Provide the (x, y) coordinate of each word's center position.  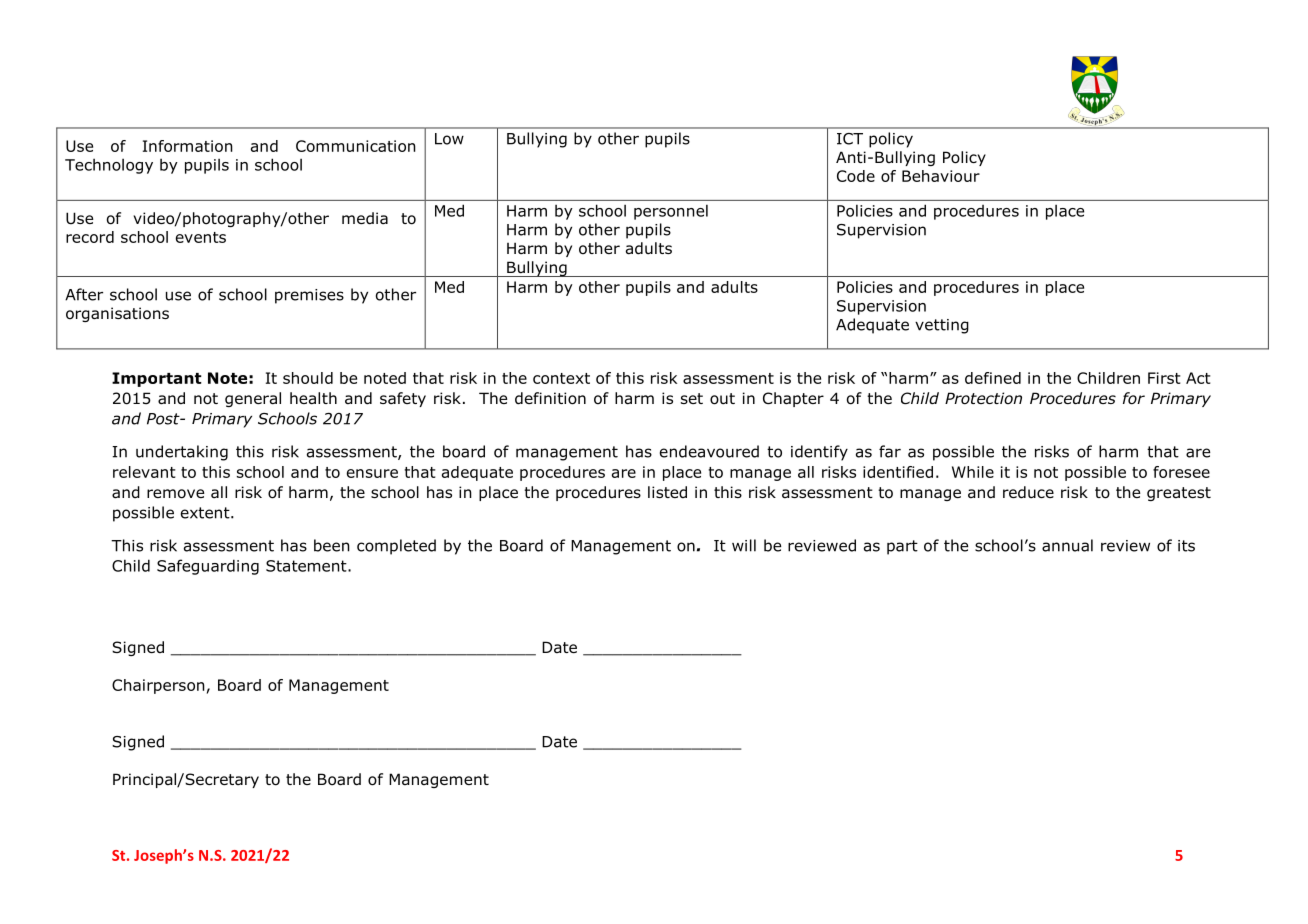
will (744, 545)
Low (449, 139)
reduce (1028, 492)
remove (175, 494)
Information (188, 146)
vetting (942, 326)
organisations (117, 314)
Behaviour (941, 176)
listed (667, 492)
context (561, 378)
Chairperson (158, 686)
